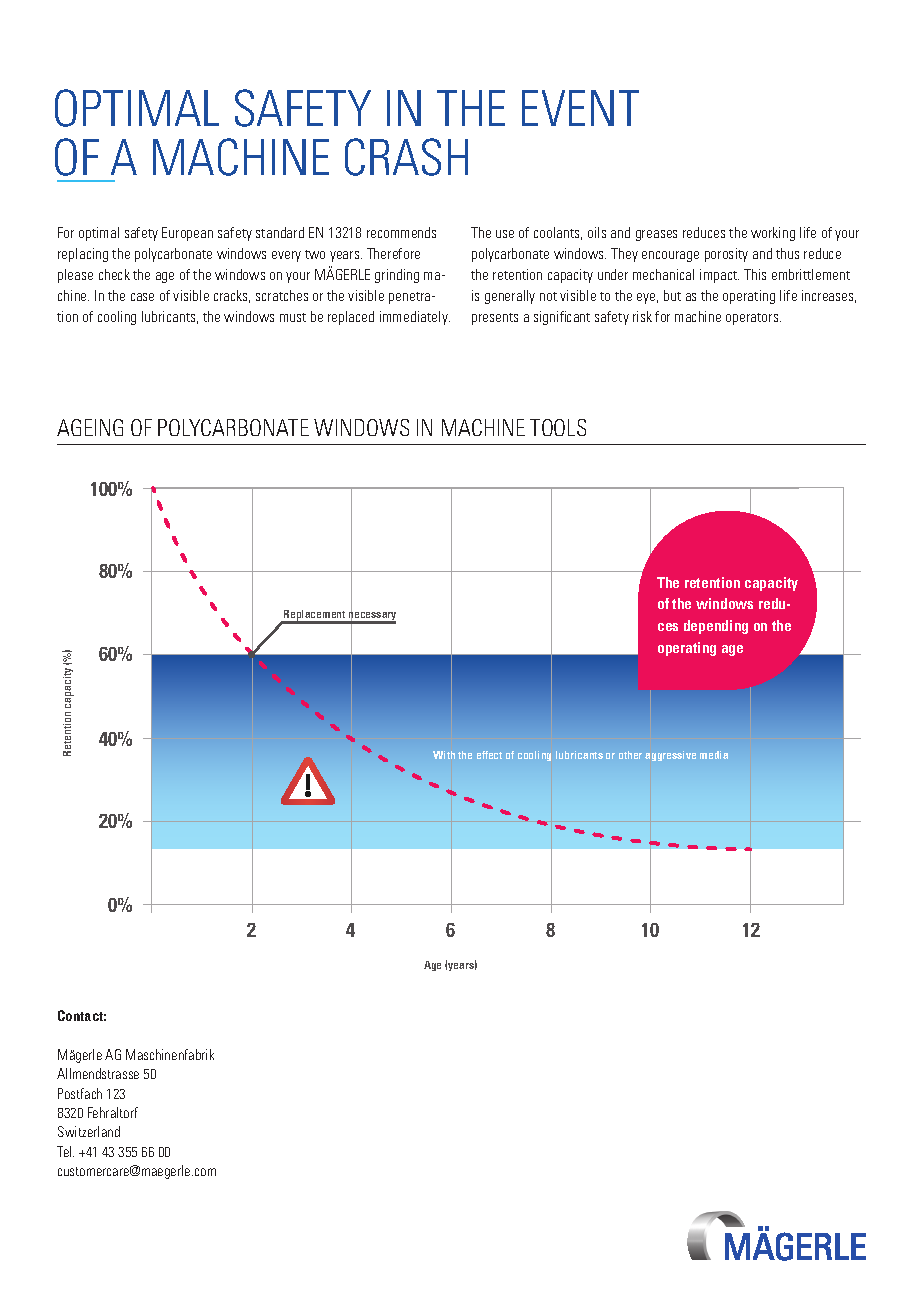 This screenshot has height=1308, width=924. I want to click on Switzerland, so click(89, 1131).
